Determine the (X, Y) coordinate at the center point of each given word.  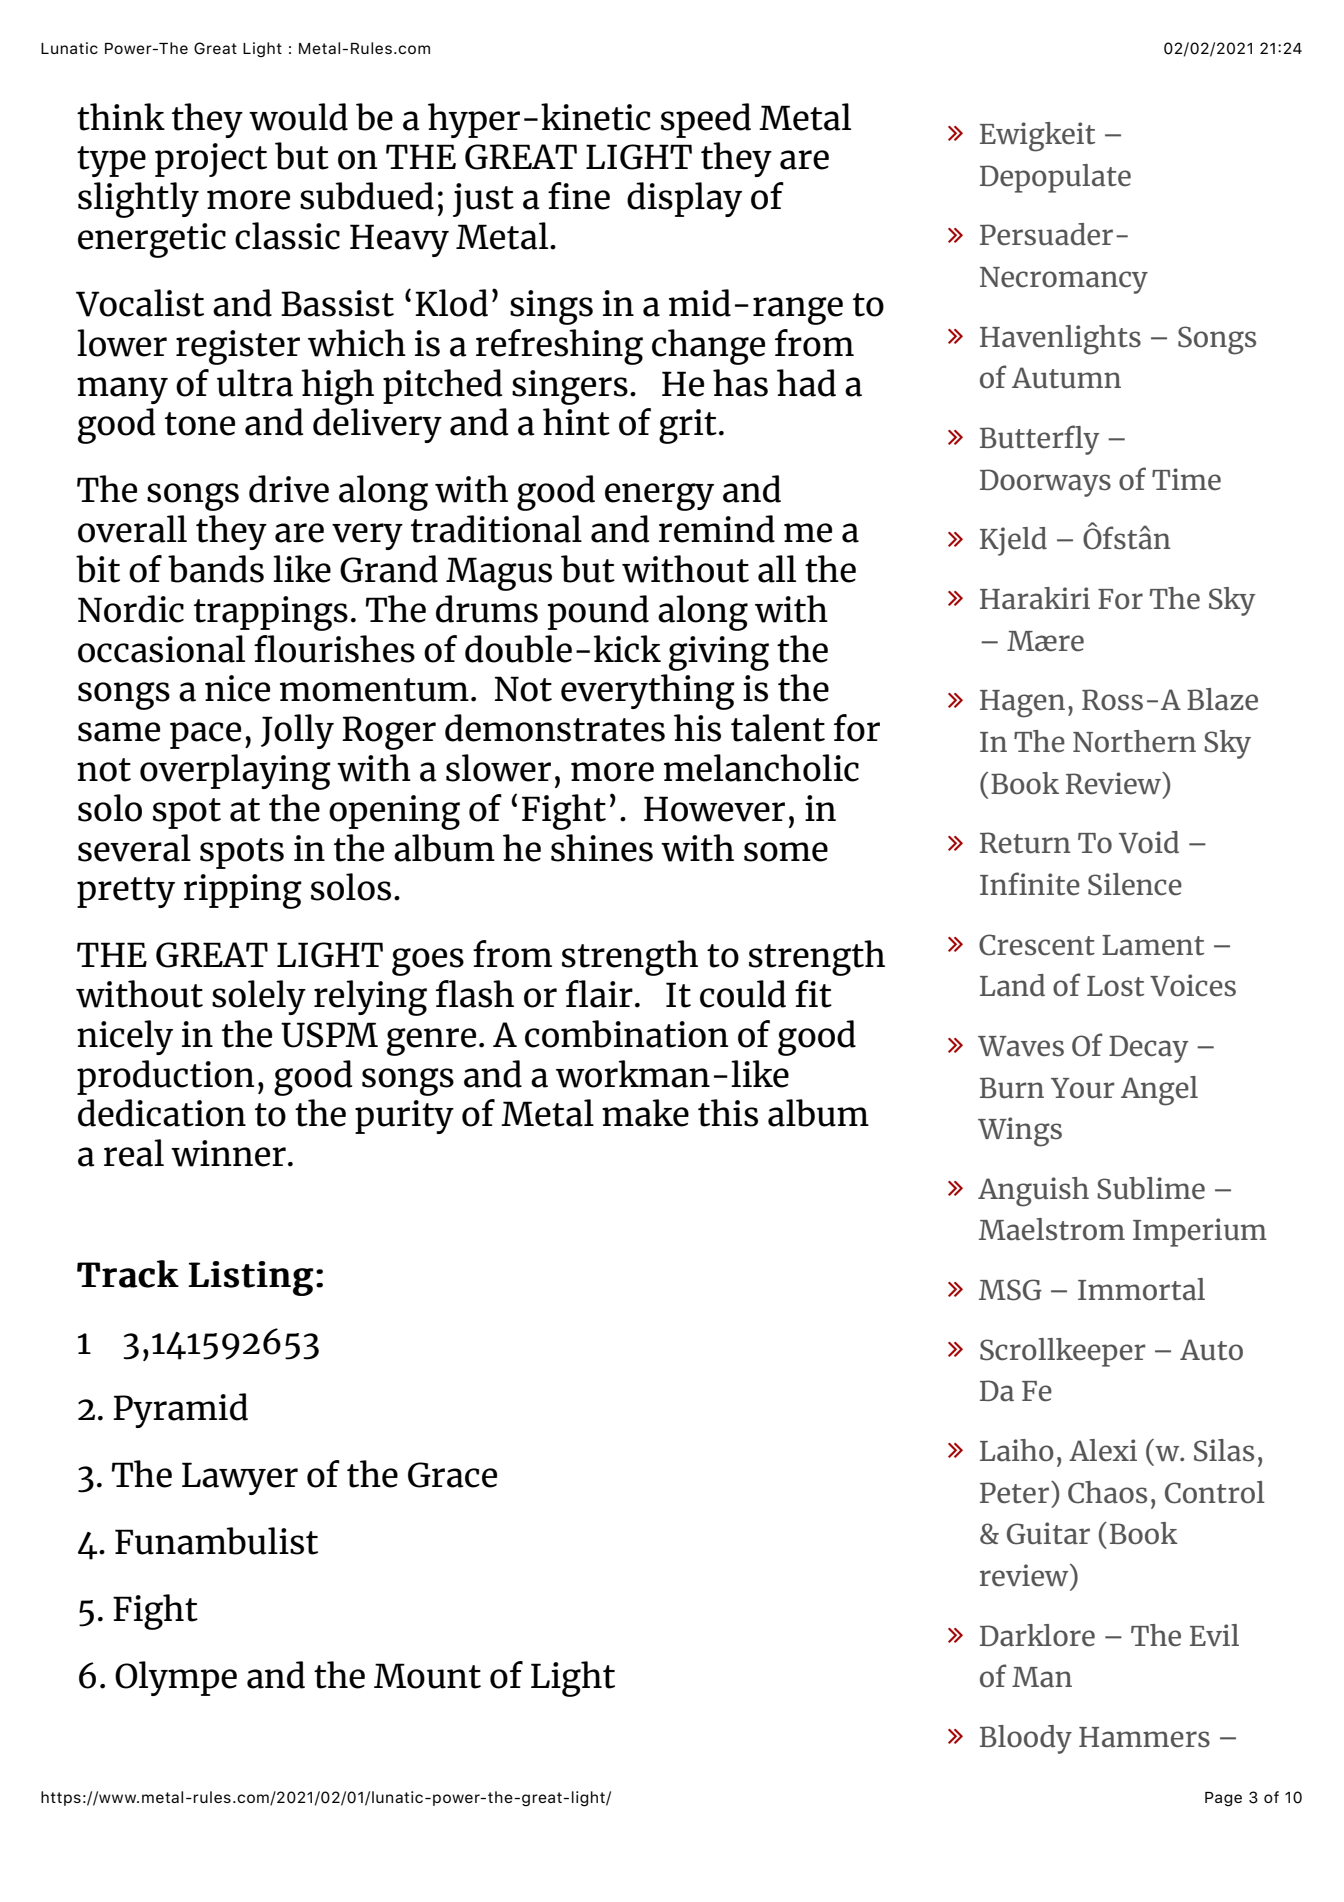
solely (259, 997)
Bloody (1026, 1739)
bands (216, 569)
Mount (427, 1676)
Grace (452, 1475)
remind (717, 529)
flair (599, 994)
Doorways (1045, 483)
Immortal (1141, 1289)
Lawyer (240, 1478)
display (684, 199)
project (211, 160)
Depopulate (1055, 178)
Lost (1115, 986)
